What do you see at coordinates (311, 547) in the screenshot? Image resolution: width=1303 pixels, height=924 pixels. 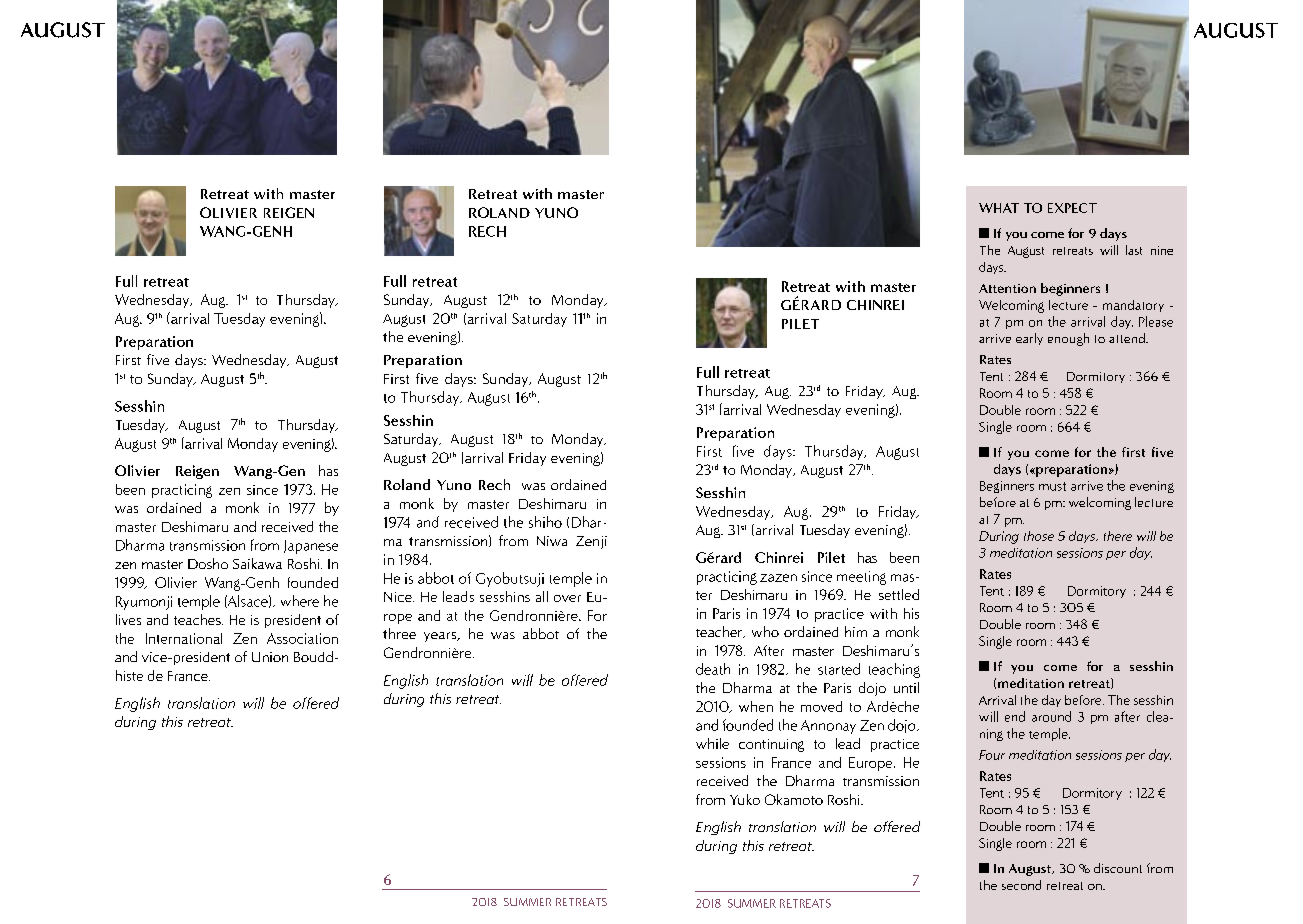 I see `Japanese` at bounding box center [311, 547].
